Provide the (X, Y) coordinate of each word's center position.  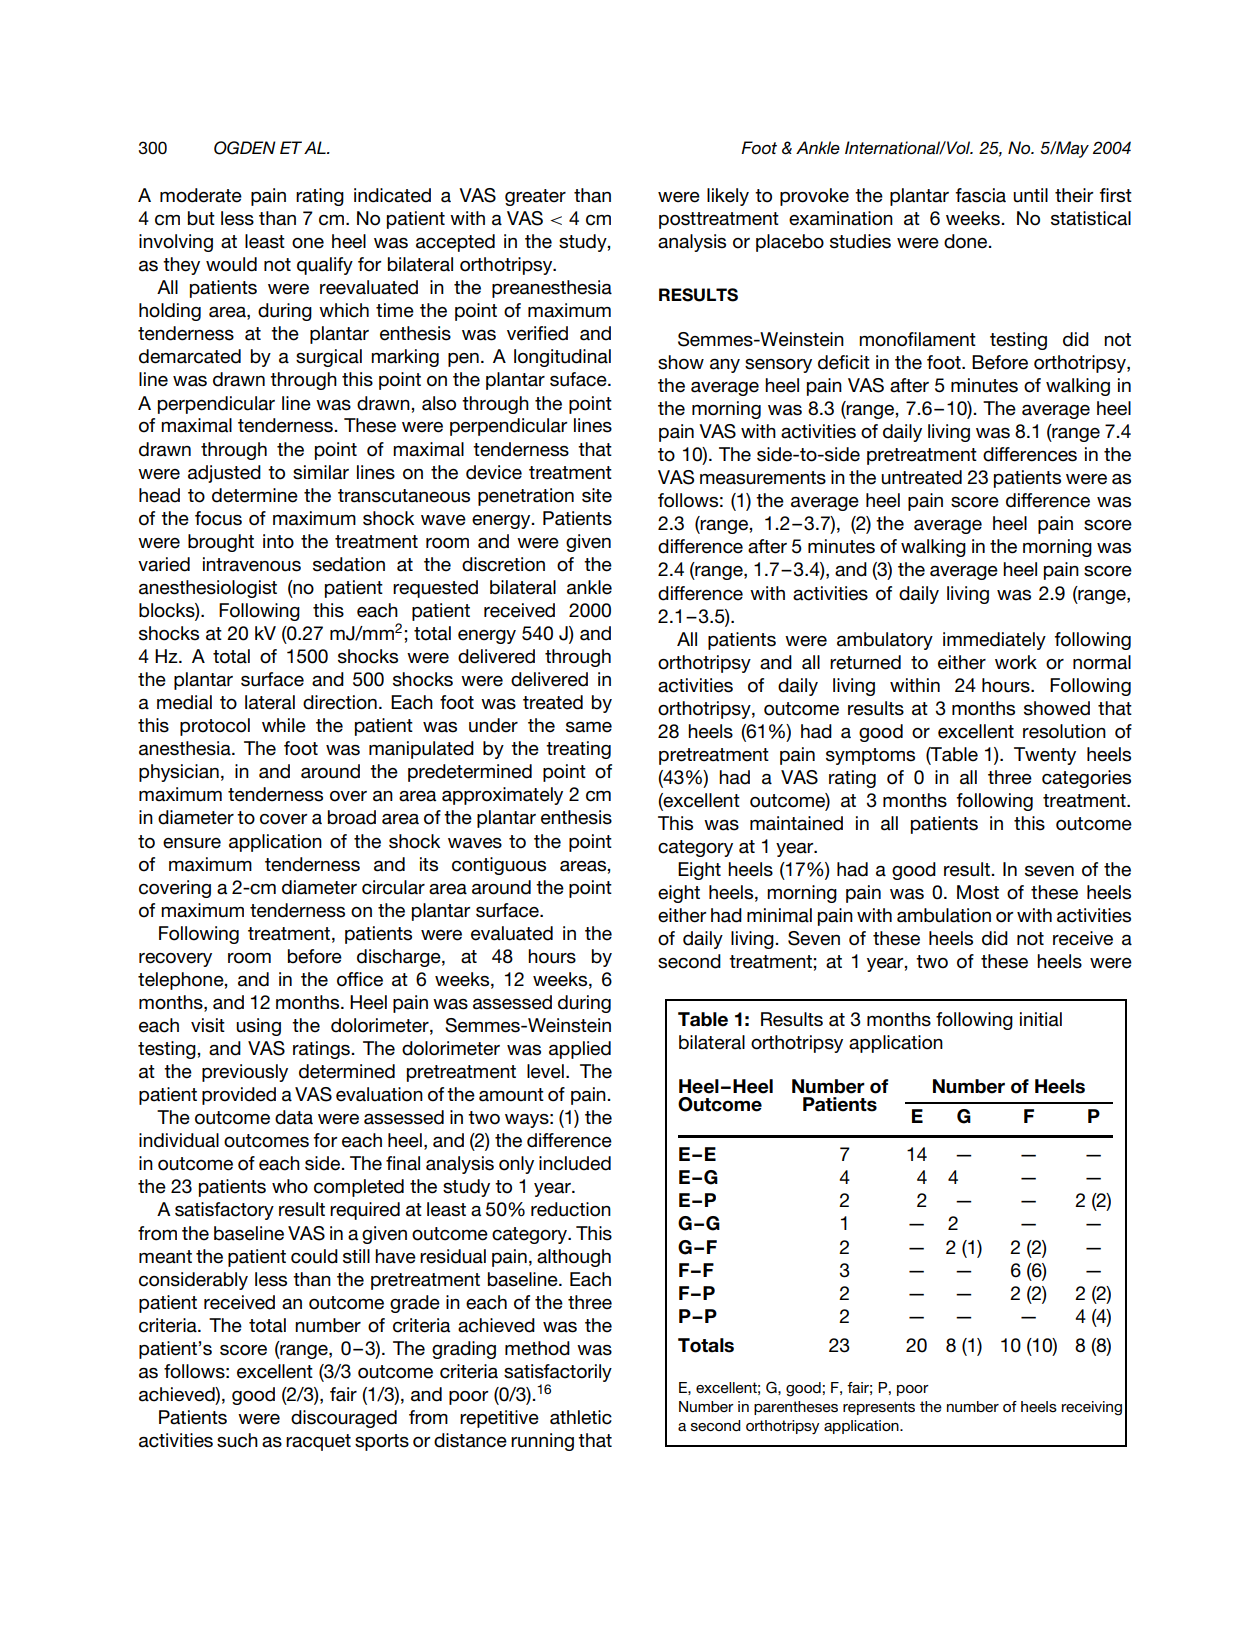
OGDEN (245, 148)
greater (535, 197)
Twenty (1045, 756)
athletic (581, 1417)
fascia (980, 195)
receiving (1092, 1408)
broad (352, 817)
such (237, 1440)
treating (578, 750)
